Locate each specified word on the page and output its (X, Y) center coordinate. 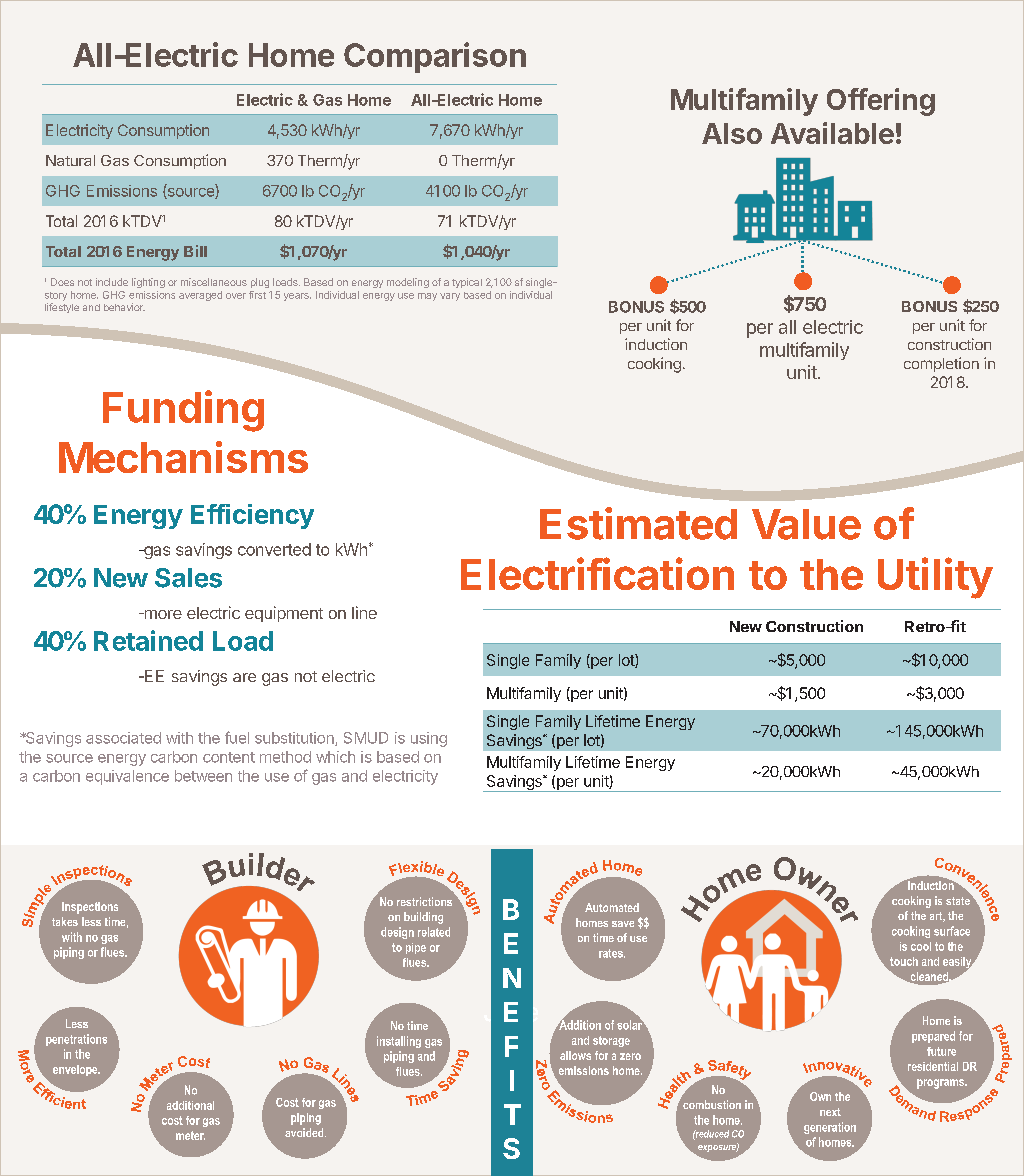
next (830, 1112)
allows (575, 1055)
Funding (183, 411)
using (429, 739)
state (959, 899)
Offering (881, 102)
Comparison (435, 57)
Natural (70, 160)
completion (941, 364)
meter (190, 1135)
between (203, 776)
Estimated (638, 523)
